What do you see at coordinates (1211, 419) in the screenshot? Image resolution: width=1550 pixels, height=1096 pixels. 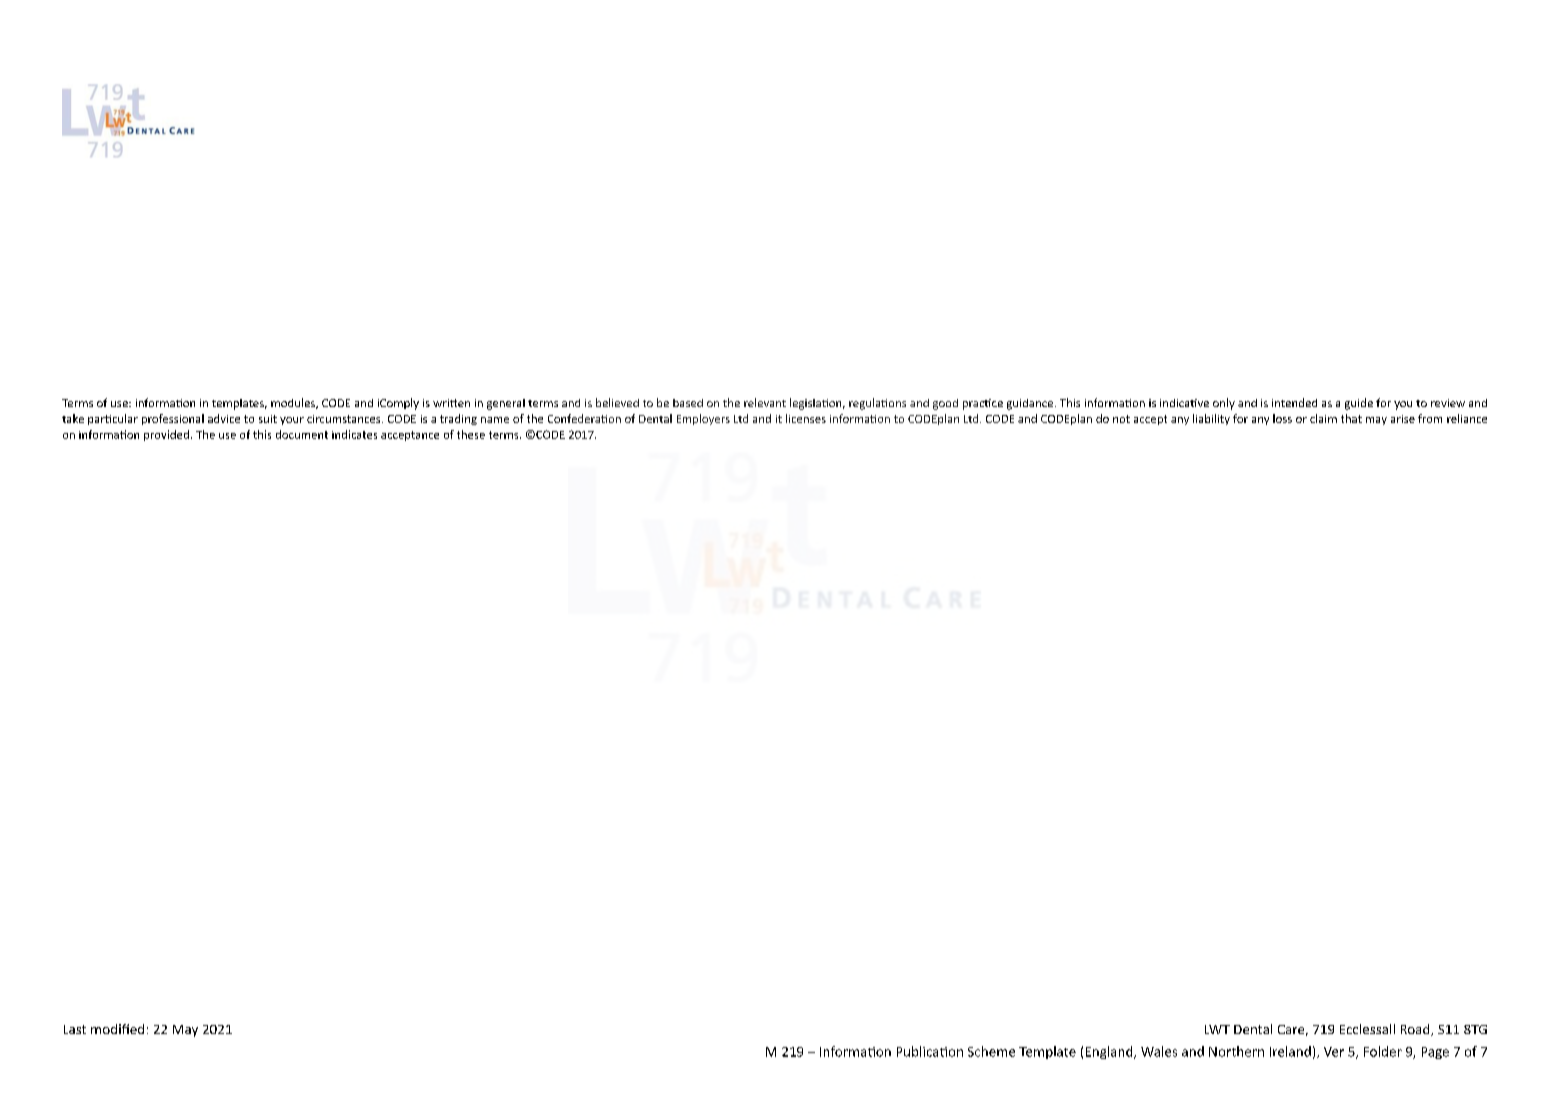 I see `liability` at bounding box center [1211, 419].
